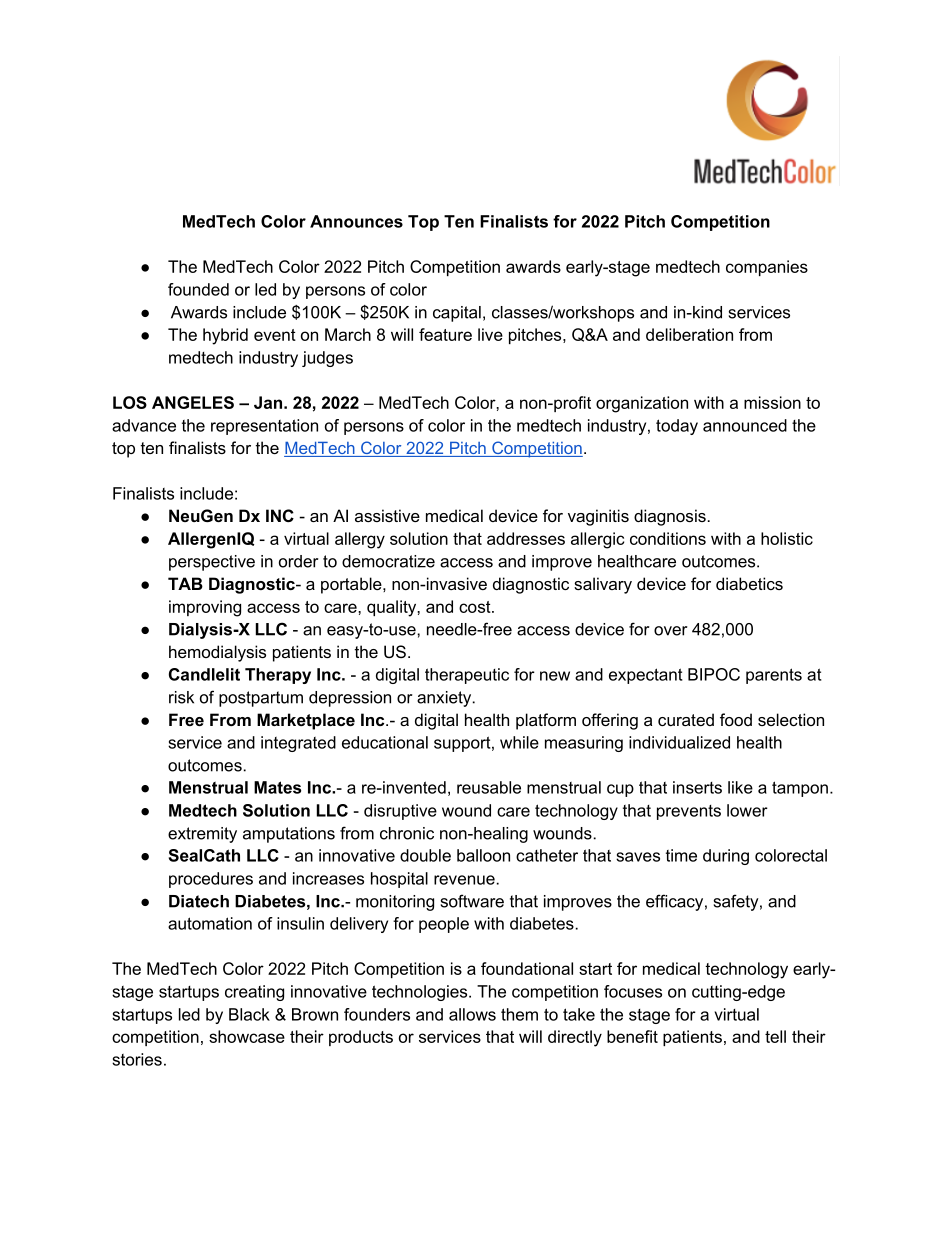 The height and width of the page is (1233, 952). I want to click on improving, so click(205, 608).
